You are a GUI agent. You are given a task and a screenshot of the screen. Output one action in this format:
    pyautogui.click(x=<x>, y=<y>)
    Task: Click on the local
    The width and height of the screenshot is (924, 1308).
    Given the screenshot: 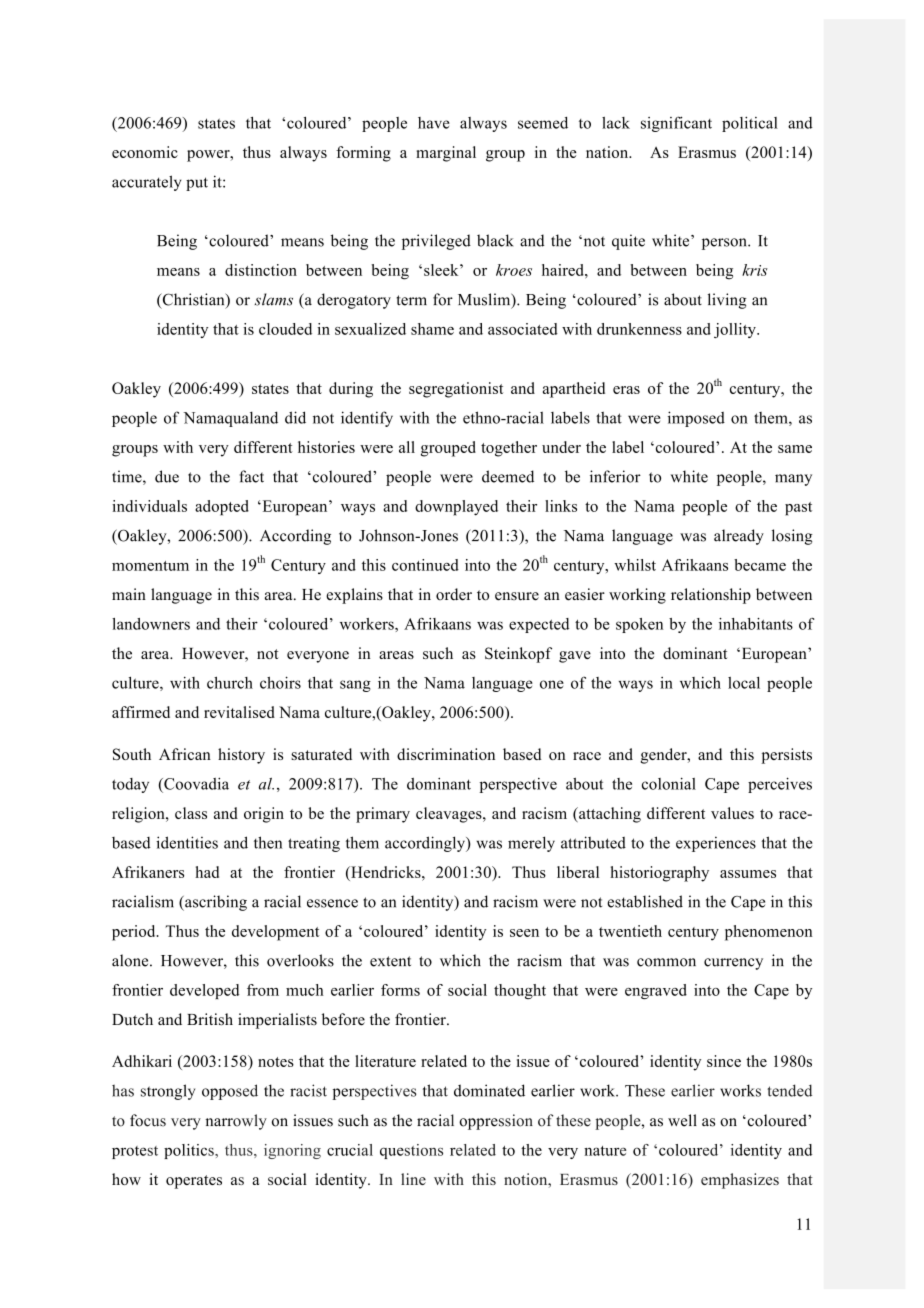 What is the action you would take?
    pyautogui.click(x=744, y=683)
